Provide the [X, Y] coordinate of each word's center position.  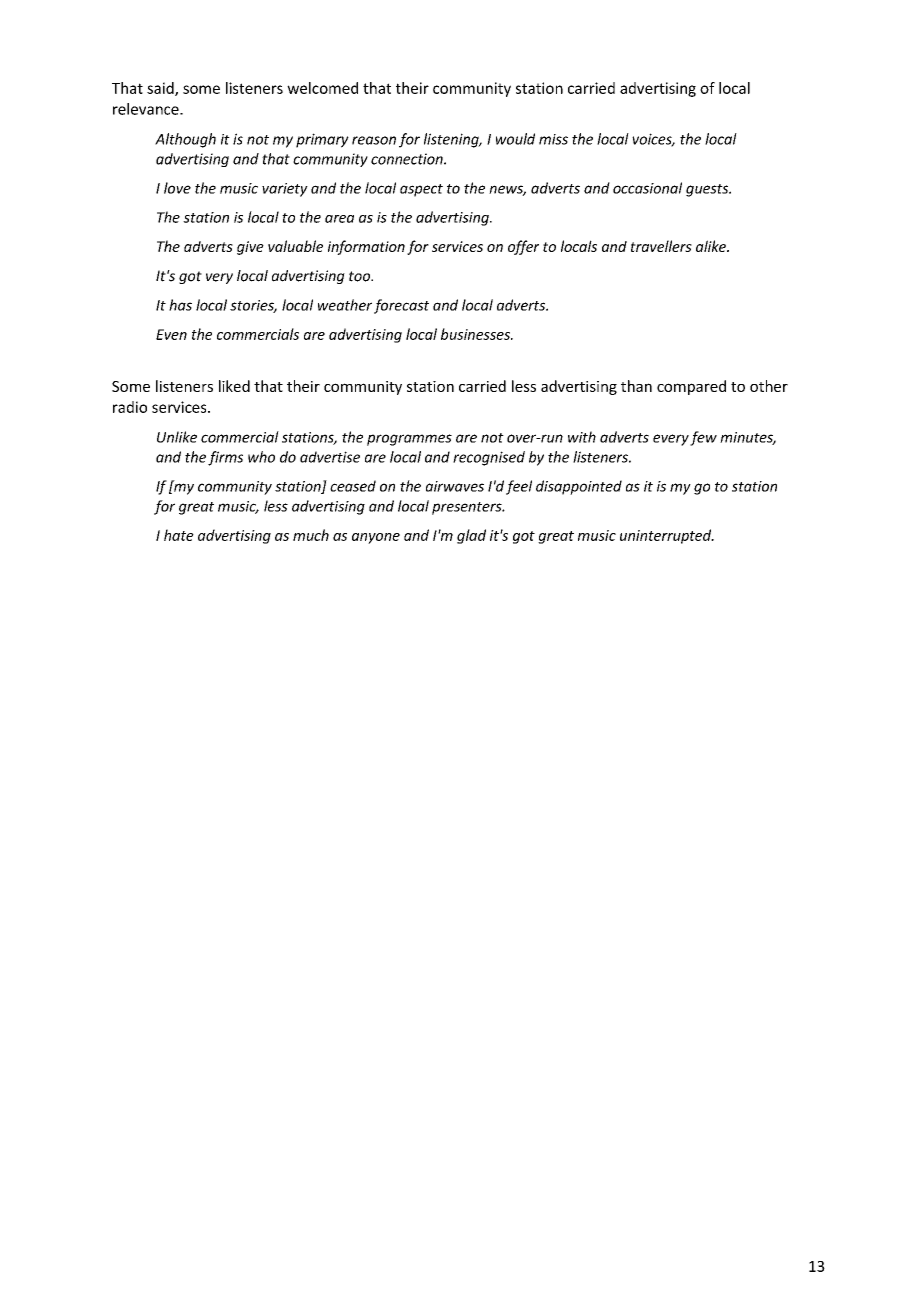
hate [179, 535]
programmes [409, 440]
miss [553, 139]
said [161, 89]
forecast [401, 306]
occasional [647, 188]
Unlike [177, 437]
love [177, 188]
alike [712, 246]
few [703, 438]
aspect [421, 190]
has [180, 305]
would [515, 139]
